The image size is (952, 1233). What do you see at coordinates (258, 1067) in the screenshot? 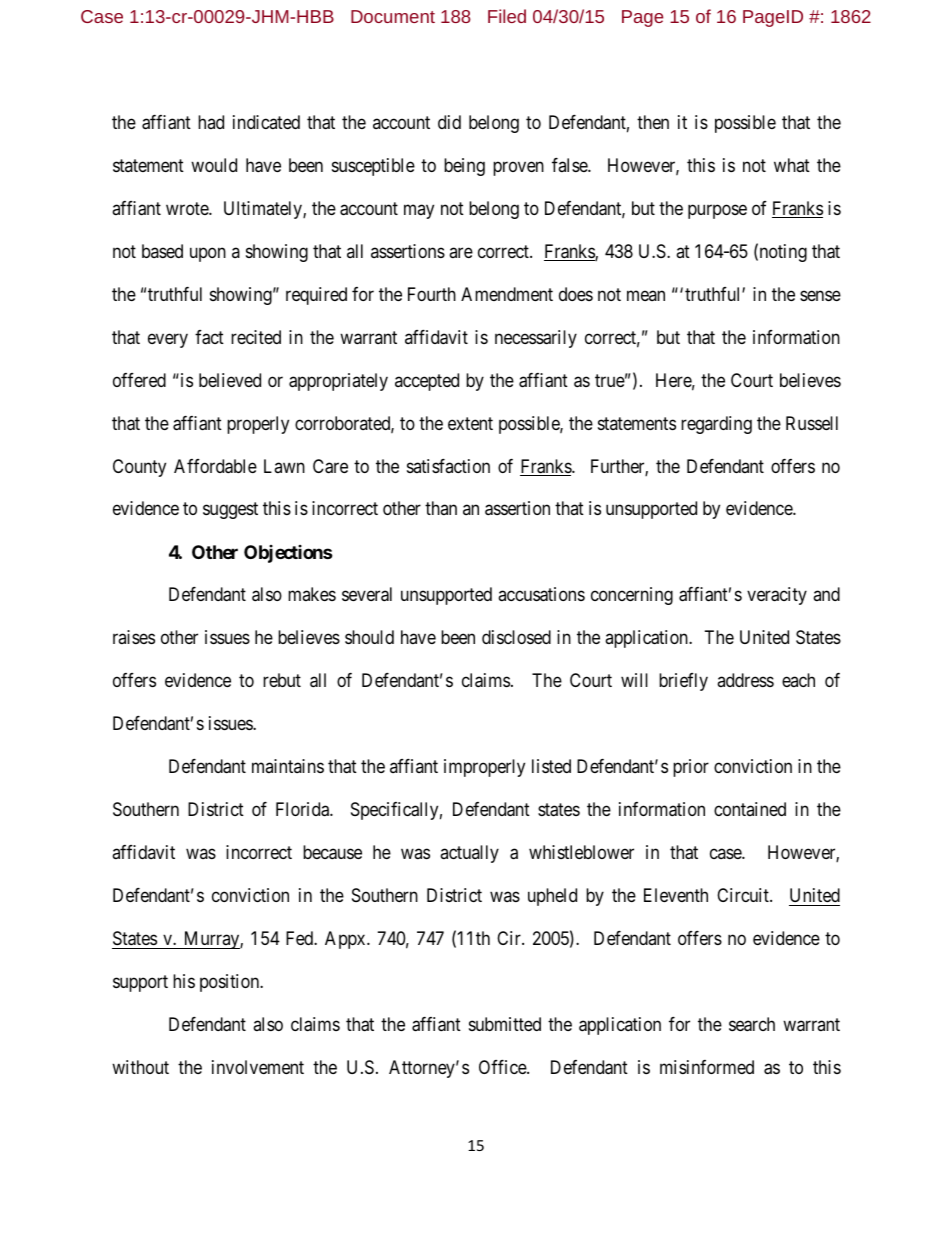
I see `involvement` at bounding box center [258, 1067].
